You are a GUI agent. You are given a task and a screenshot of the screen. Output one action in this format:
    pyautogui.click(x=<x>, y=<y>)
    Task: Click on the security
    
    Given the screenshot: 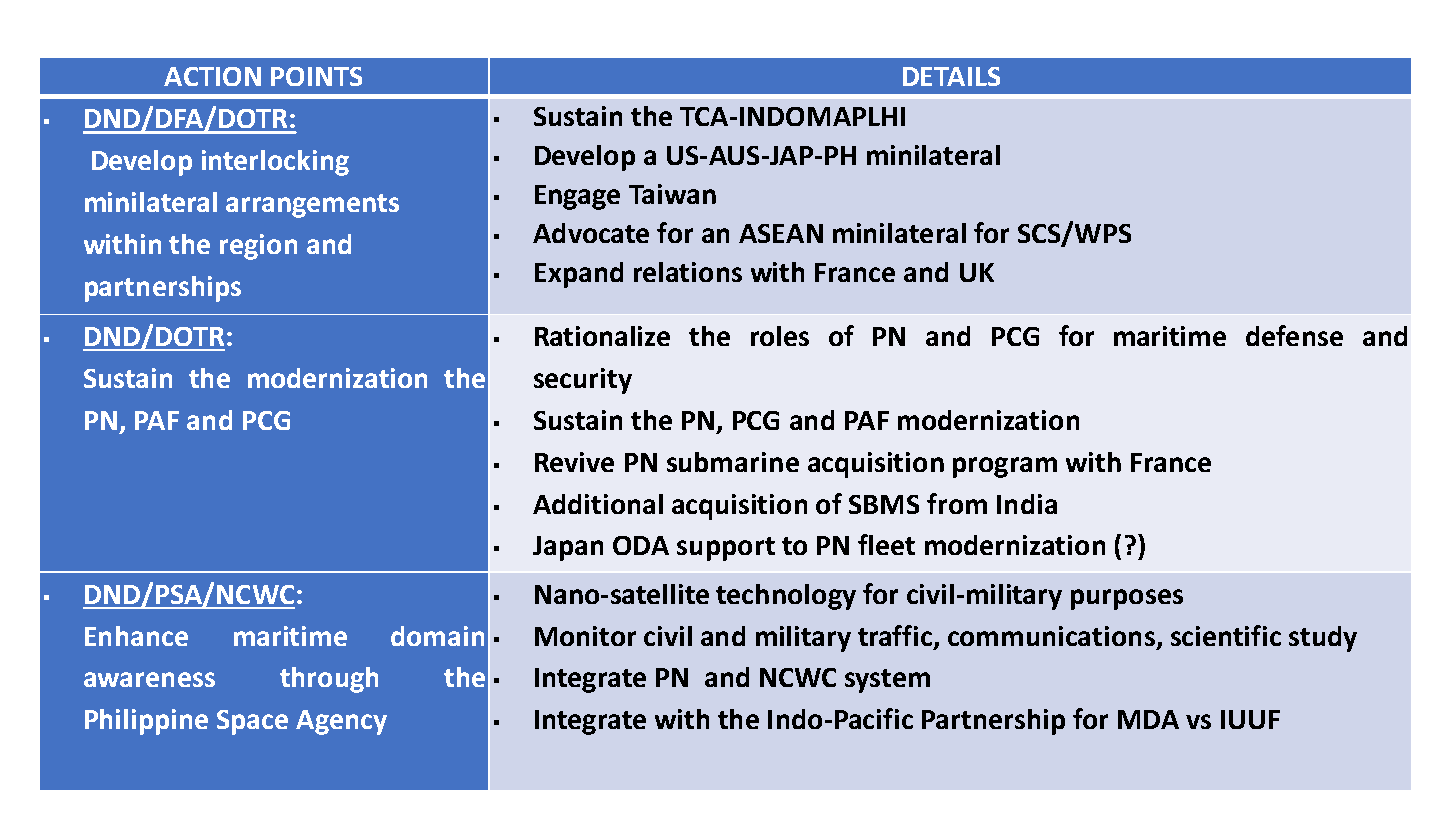 What is the action you would take?
    pyautogui.click(x=583, y=381)
